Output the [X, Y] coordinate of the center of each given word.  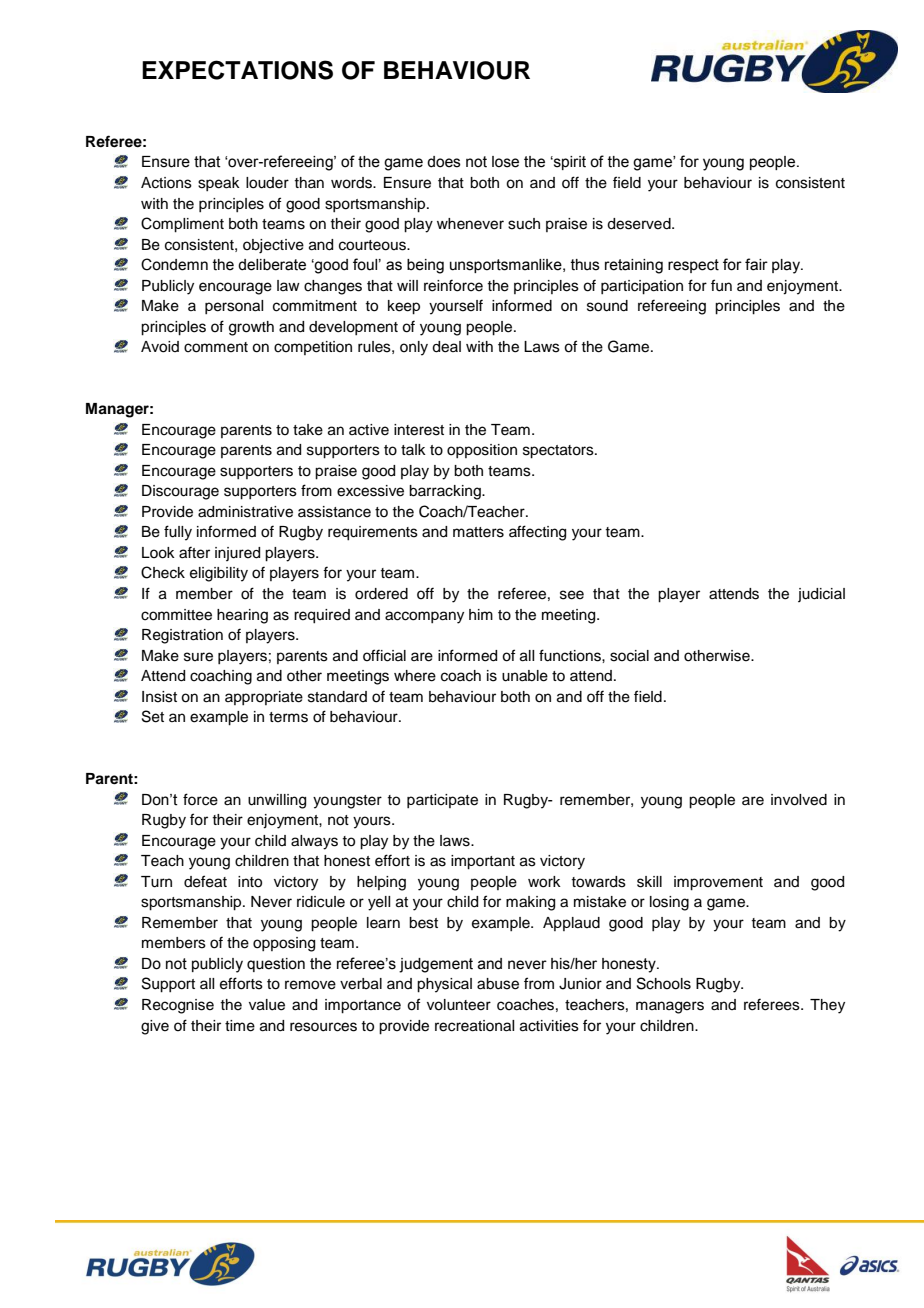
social [629, 656]
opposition [482, 451]
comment [216, 347]
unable [525, 676]
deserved [640, 224]
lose [505, 162]
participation [642, 287]
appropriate [264, 698]
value [267, 1005]
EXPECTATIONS [237, 70]
